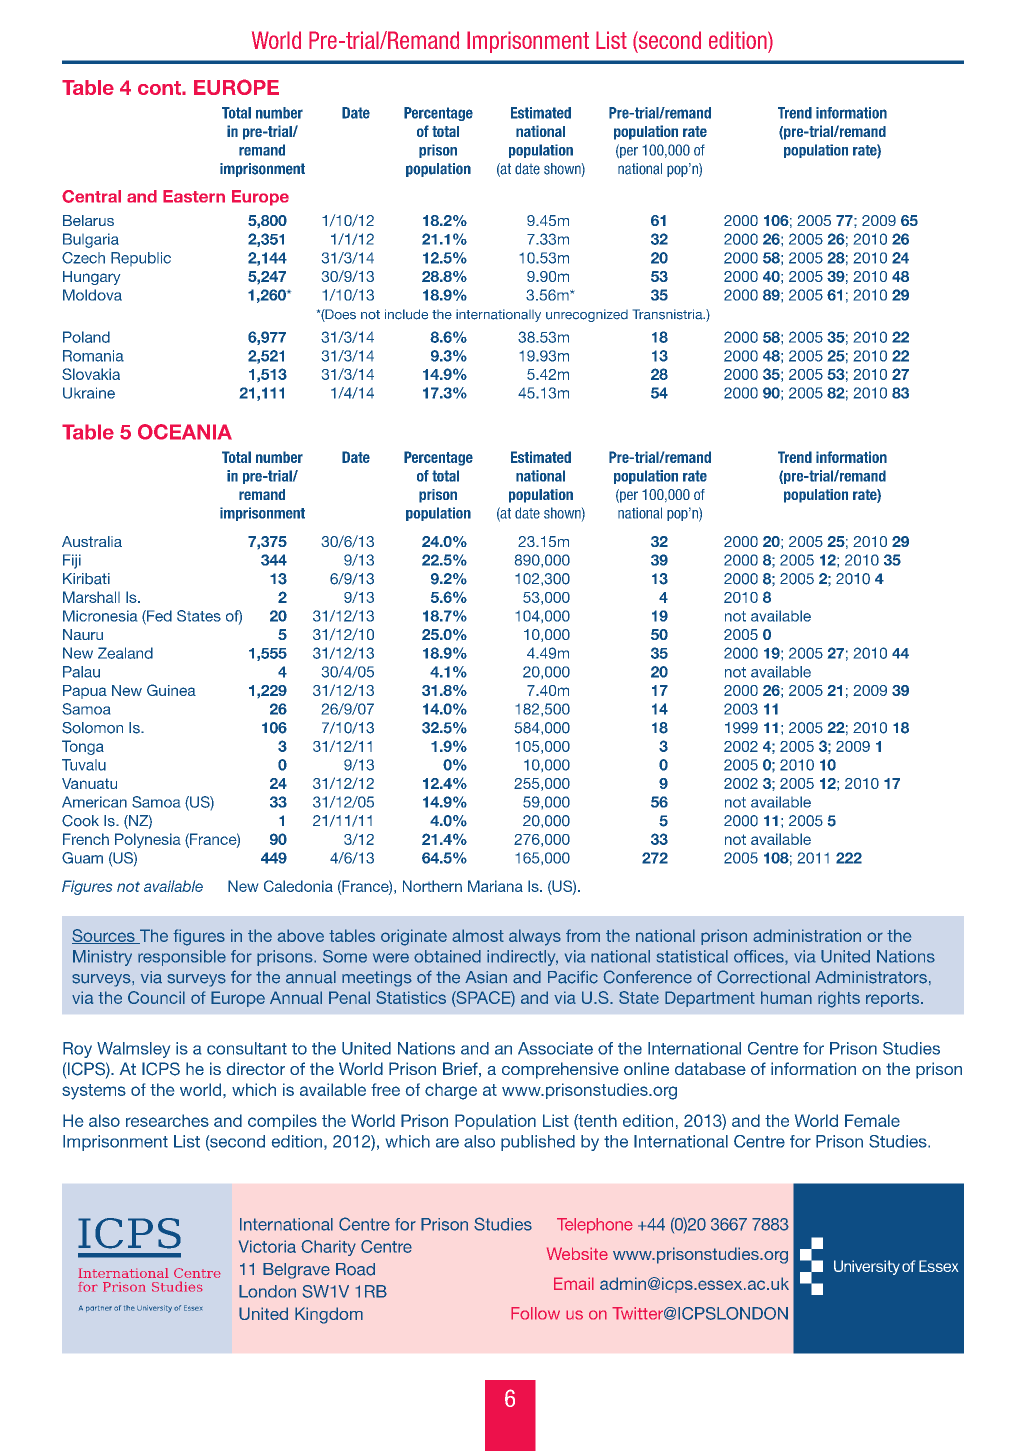 The height and width of the document is (1451, 1026). I want to click on unrecognized, so click(587, 315).
